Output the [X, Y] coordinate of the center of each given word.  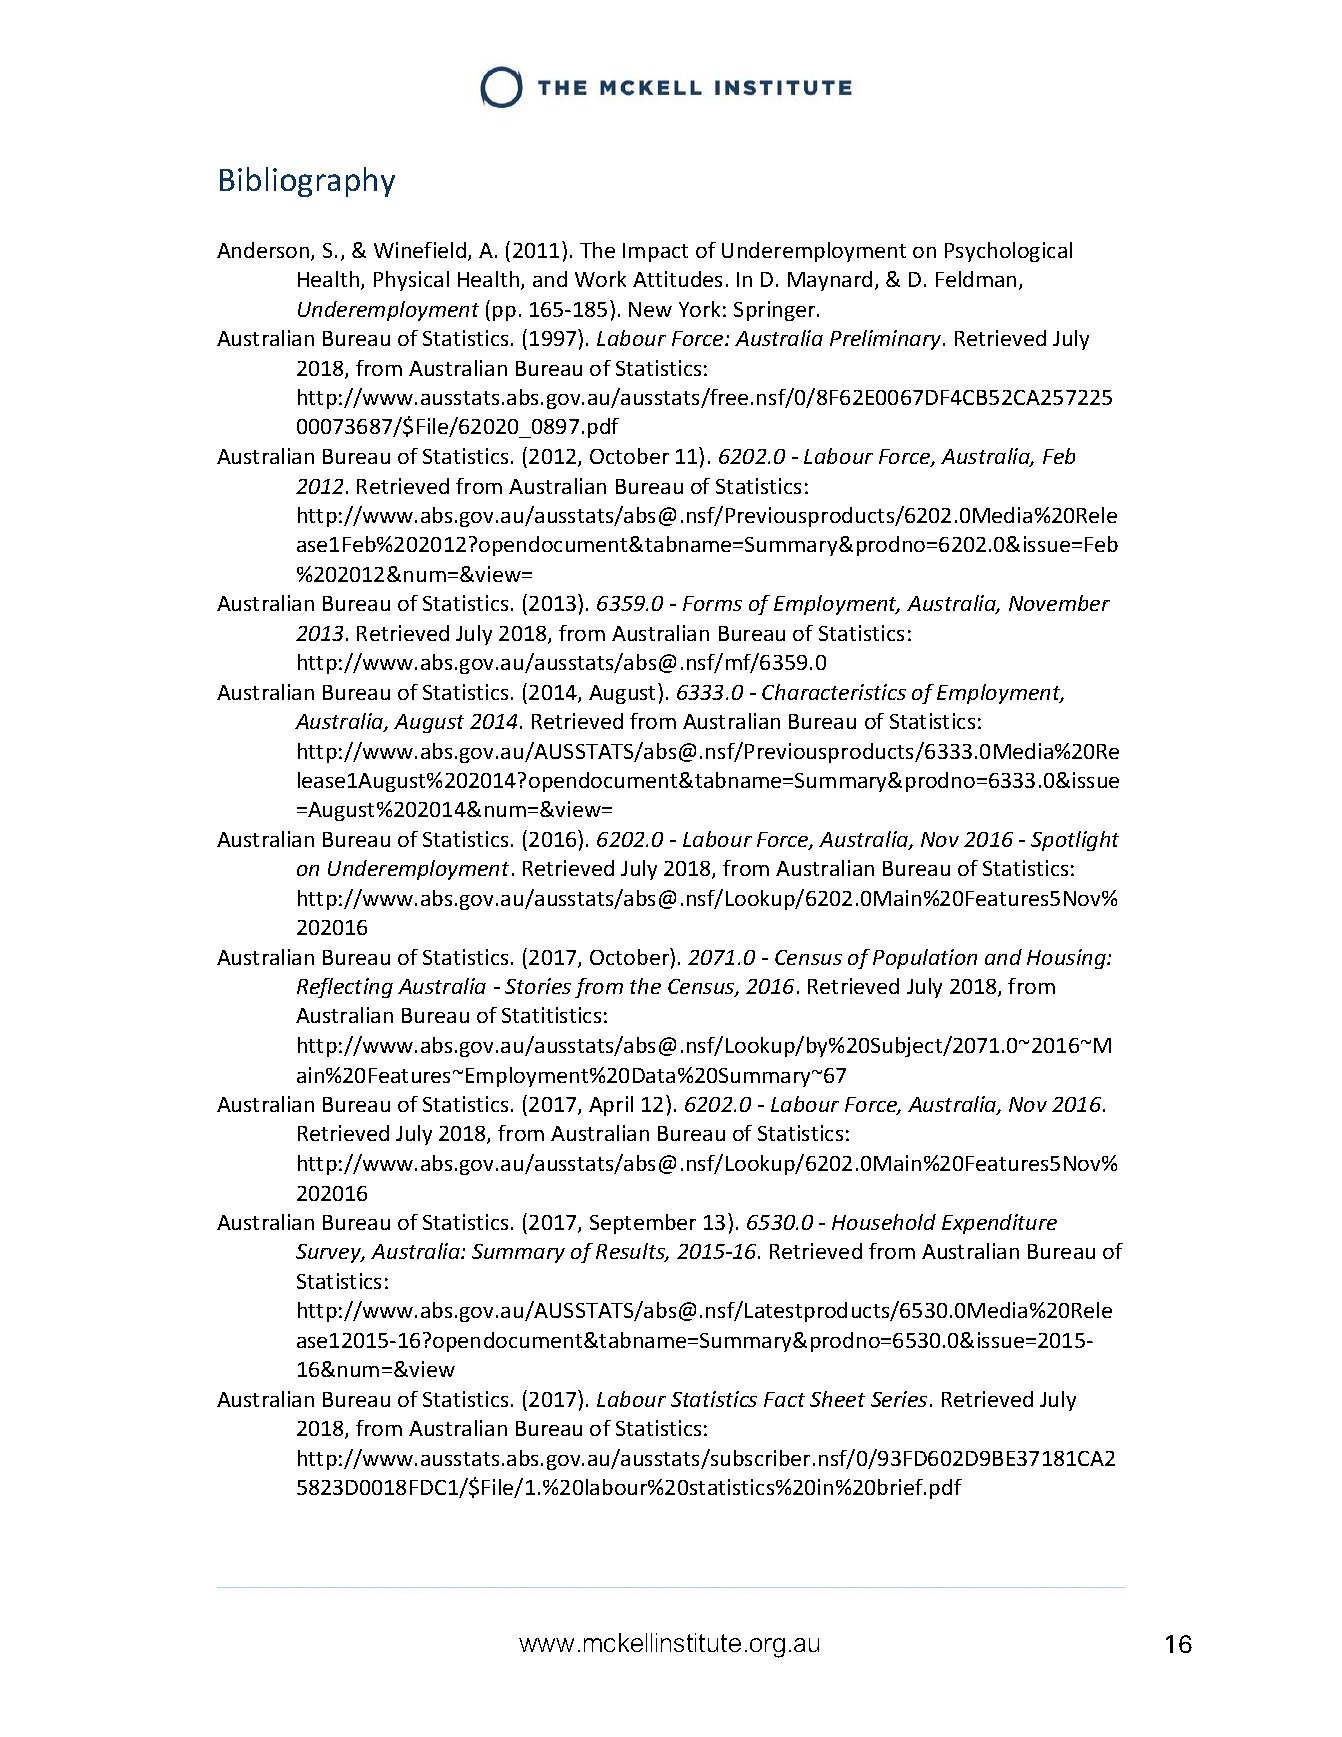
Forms [712, 603]
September [643, 1224]
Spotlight [1075, 841]
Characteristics [834, 692]
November [1059, 603]
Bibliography [307, 182]
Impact [655, 252]
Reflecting [345, 988]
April [611, 1106]
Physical [411, 281]
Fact [784, 1399]
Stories [538, 986]
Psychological [1008, 252]
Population [925, 959]
